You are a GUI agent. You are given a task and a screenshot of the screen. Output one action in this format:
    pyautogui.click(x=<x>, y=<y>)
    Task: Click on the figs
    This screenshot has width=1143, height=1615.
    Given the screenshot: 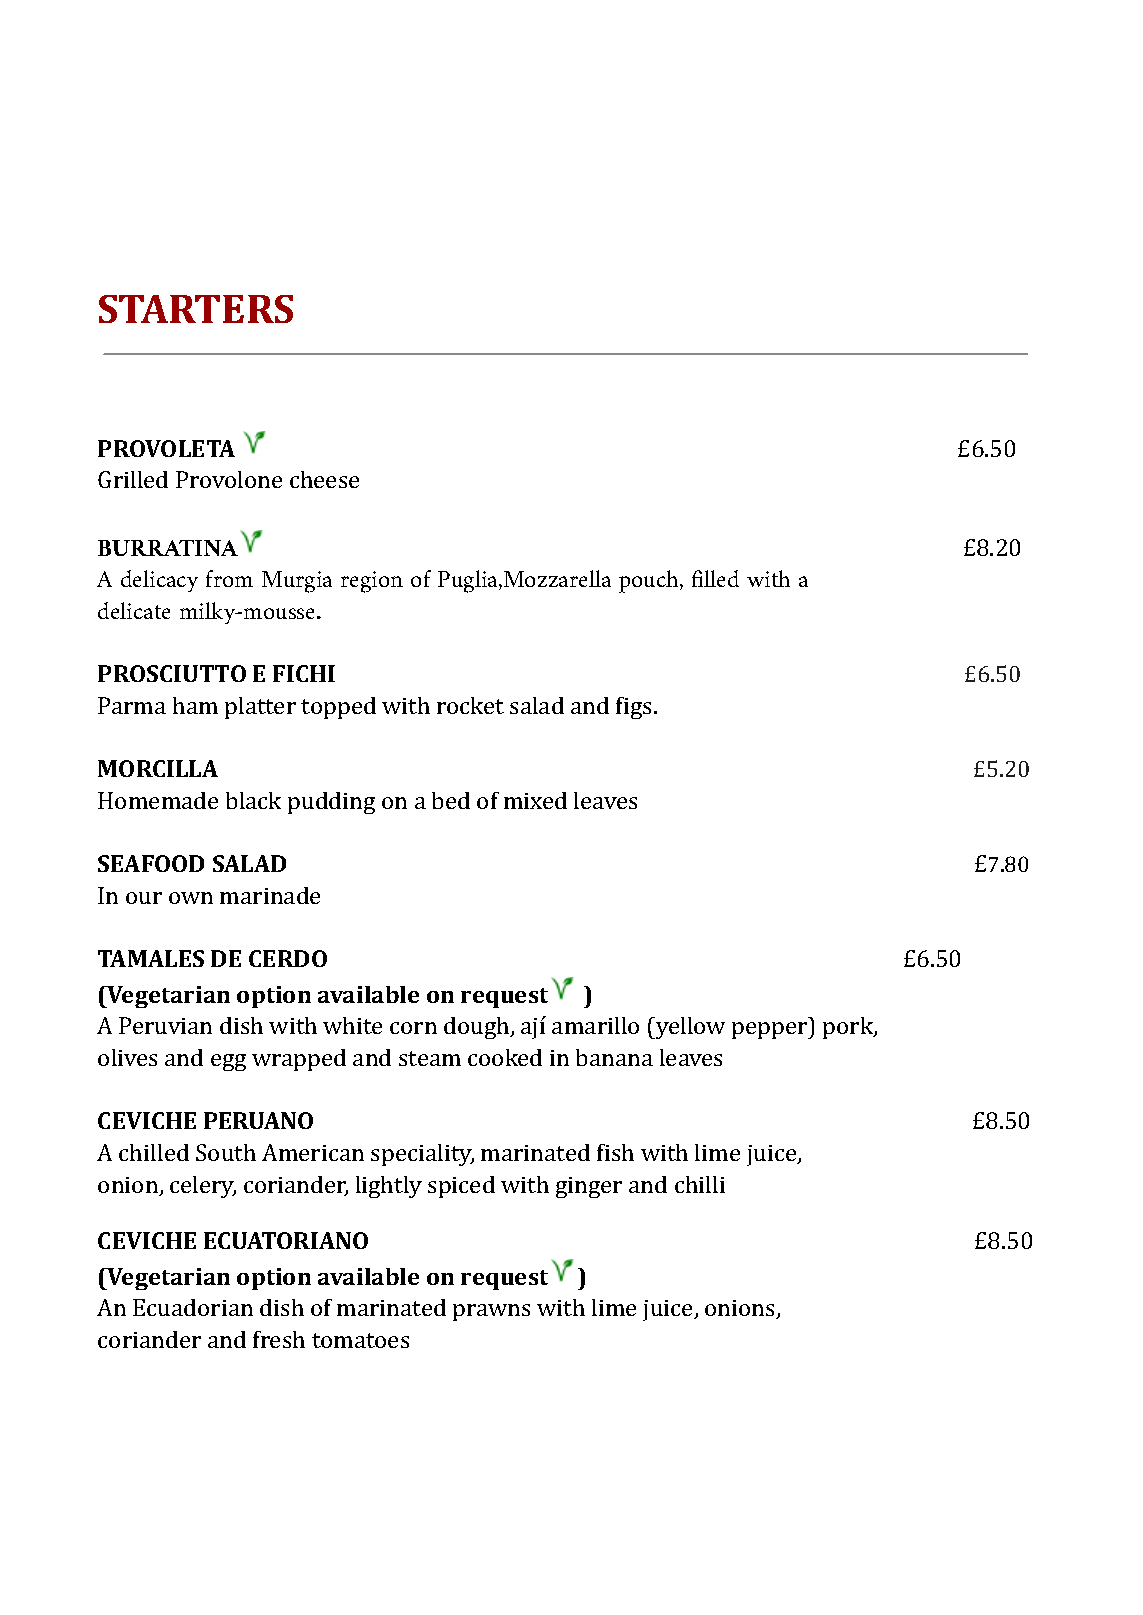 What is the action you would take?
    pyautogui.click(x=635, y=708)
